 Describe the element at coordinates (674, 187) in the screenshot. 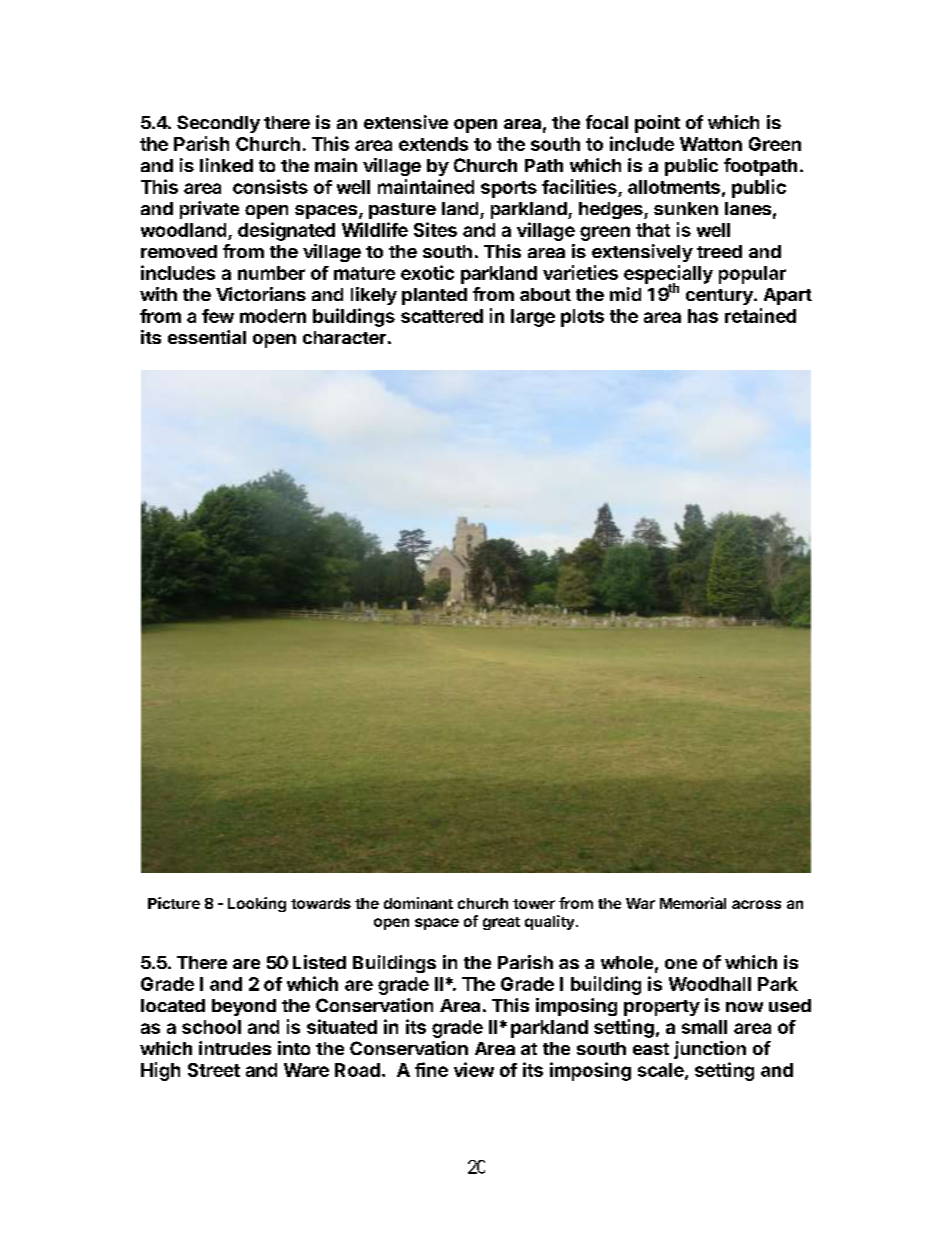

I see `allotments` at that location.
